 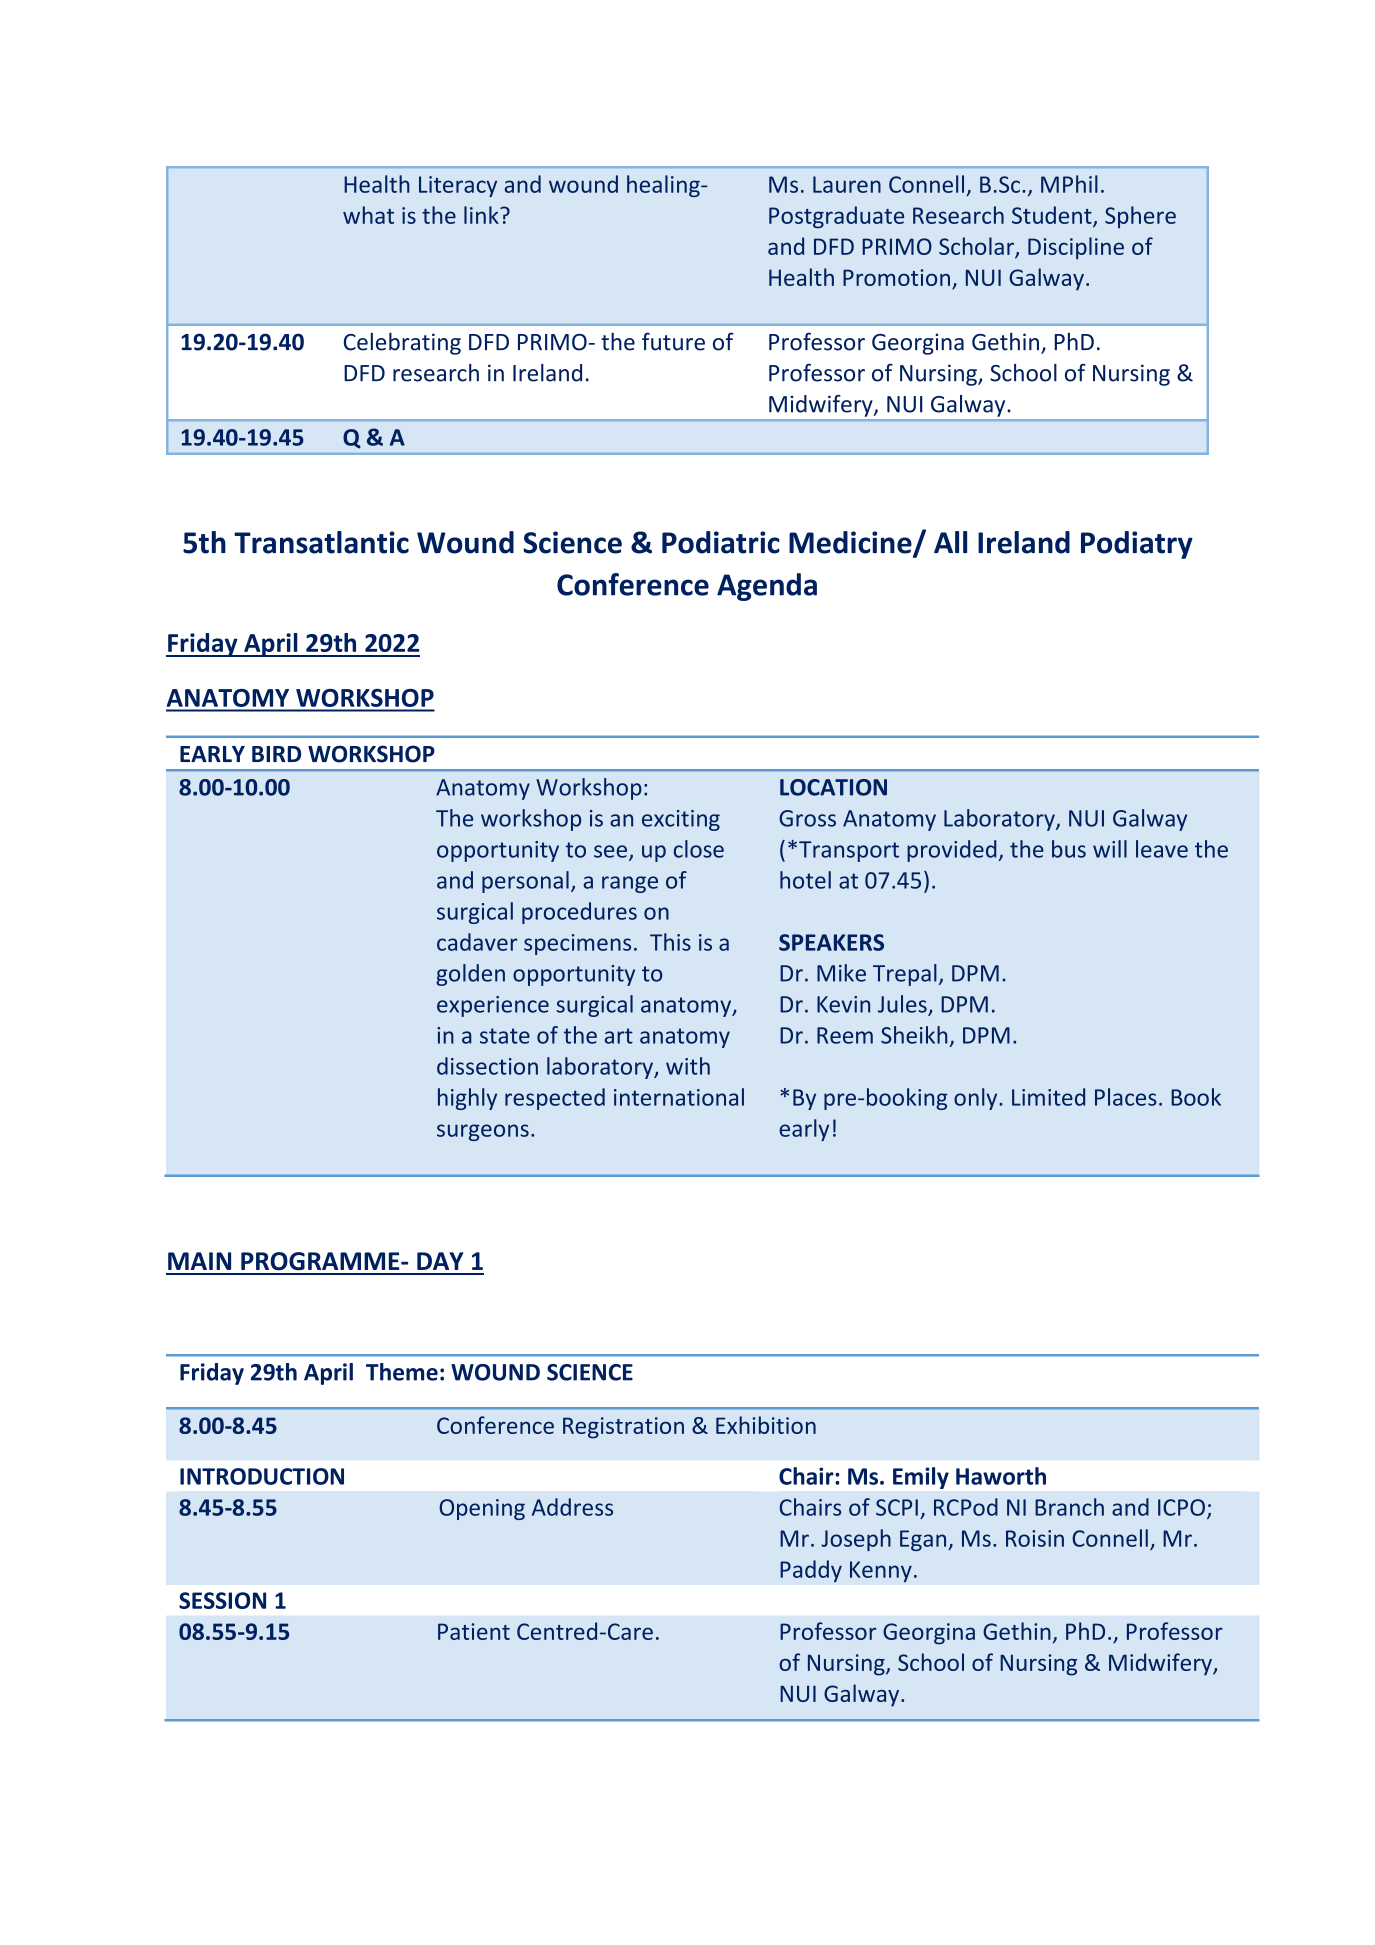 I want to click on Transatlantic, so click(x=321, y=542).
